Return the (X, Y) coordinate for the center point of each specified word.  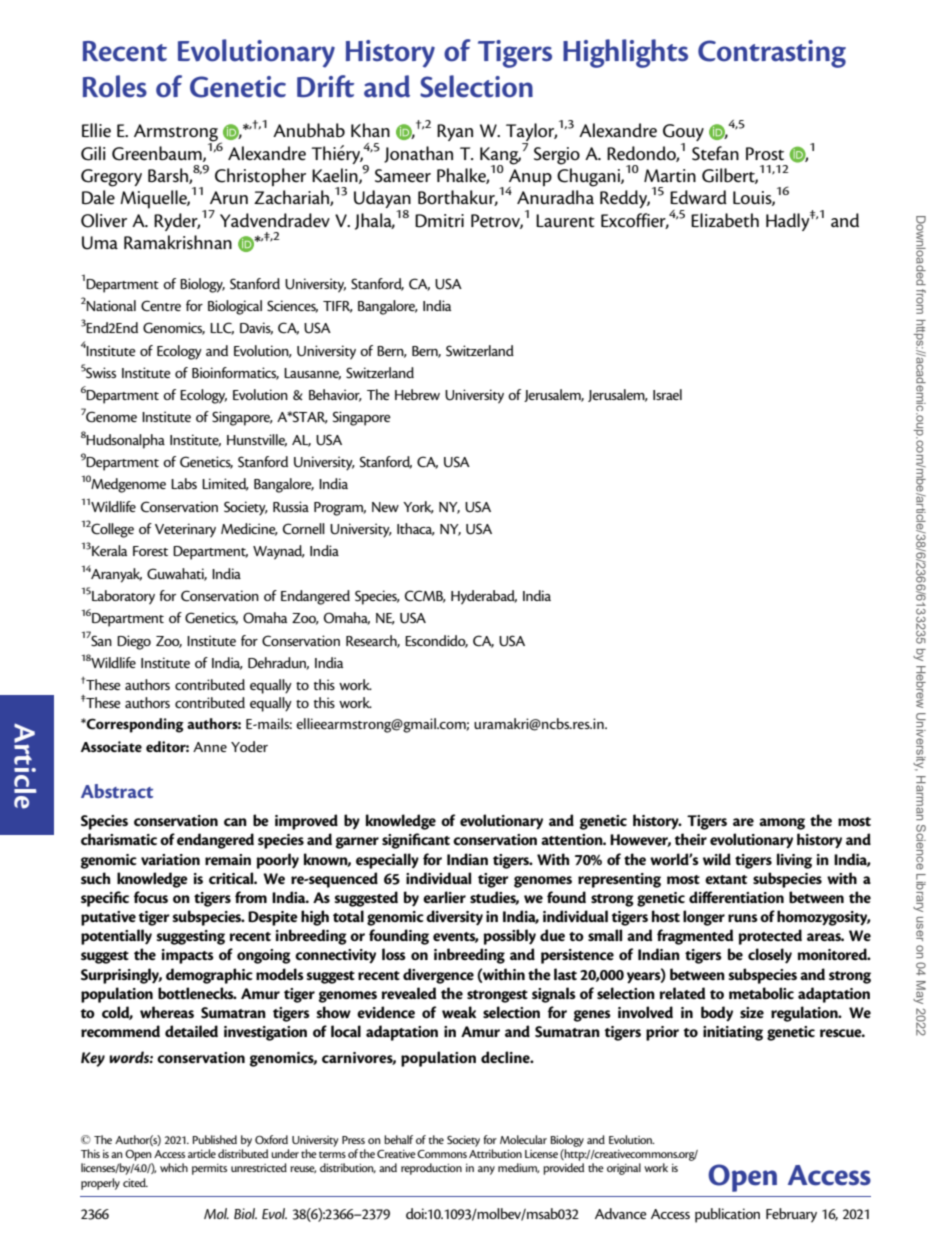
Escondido (436, 641)
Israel (667, 394)
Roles (115, 86)
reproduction (431, 1169)
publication (727, 1215)
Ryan (455, 132)
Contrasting (772, 54)
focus (151, 897)
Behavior (335, 395)
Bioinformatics (235, 373)
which (174, 1167)
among (782, 824)
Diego (134, 642)
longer (704, 918)
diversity (454, 918)
